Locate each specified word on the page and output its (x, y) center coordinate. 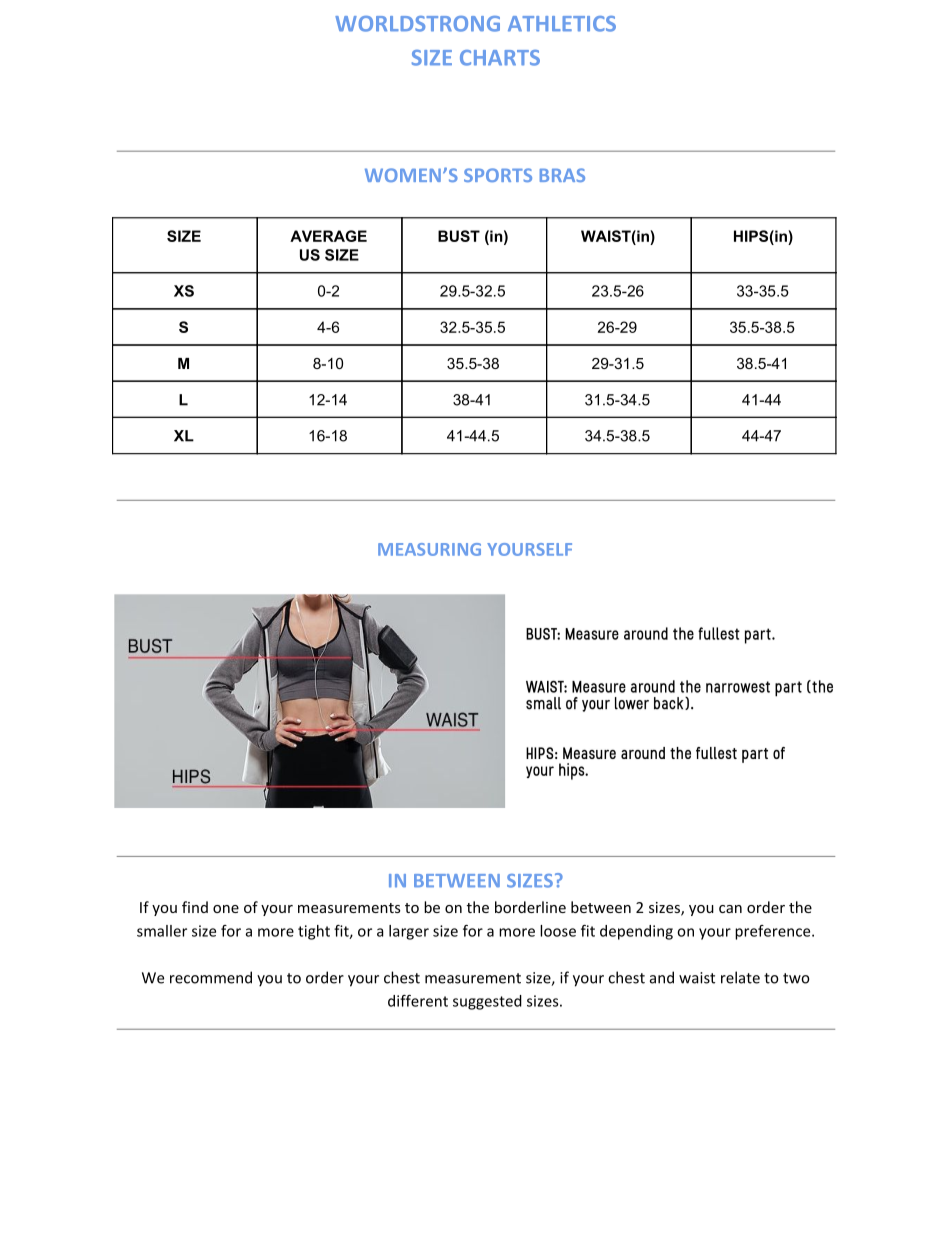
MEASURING (429, 549)
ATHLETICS (562, 24)
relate (740, 977)
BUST (459, 236)
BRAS (562, 175)
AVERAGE (328, 236)
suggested (487, 1002)
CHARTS (500, 58)
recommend (211, 977)
